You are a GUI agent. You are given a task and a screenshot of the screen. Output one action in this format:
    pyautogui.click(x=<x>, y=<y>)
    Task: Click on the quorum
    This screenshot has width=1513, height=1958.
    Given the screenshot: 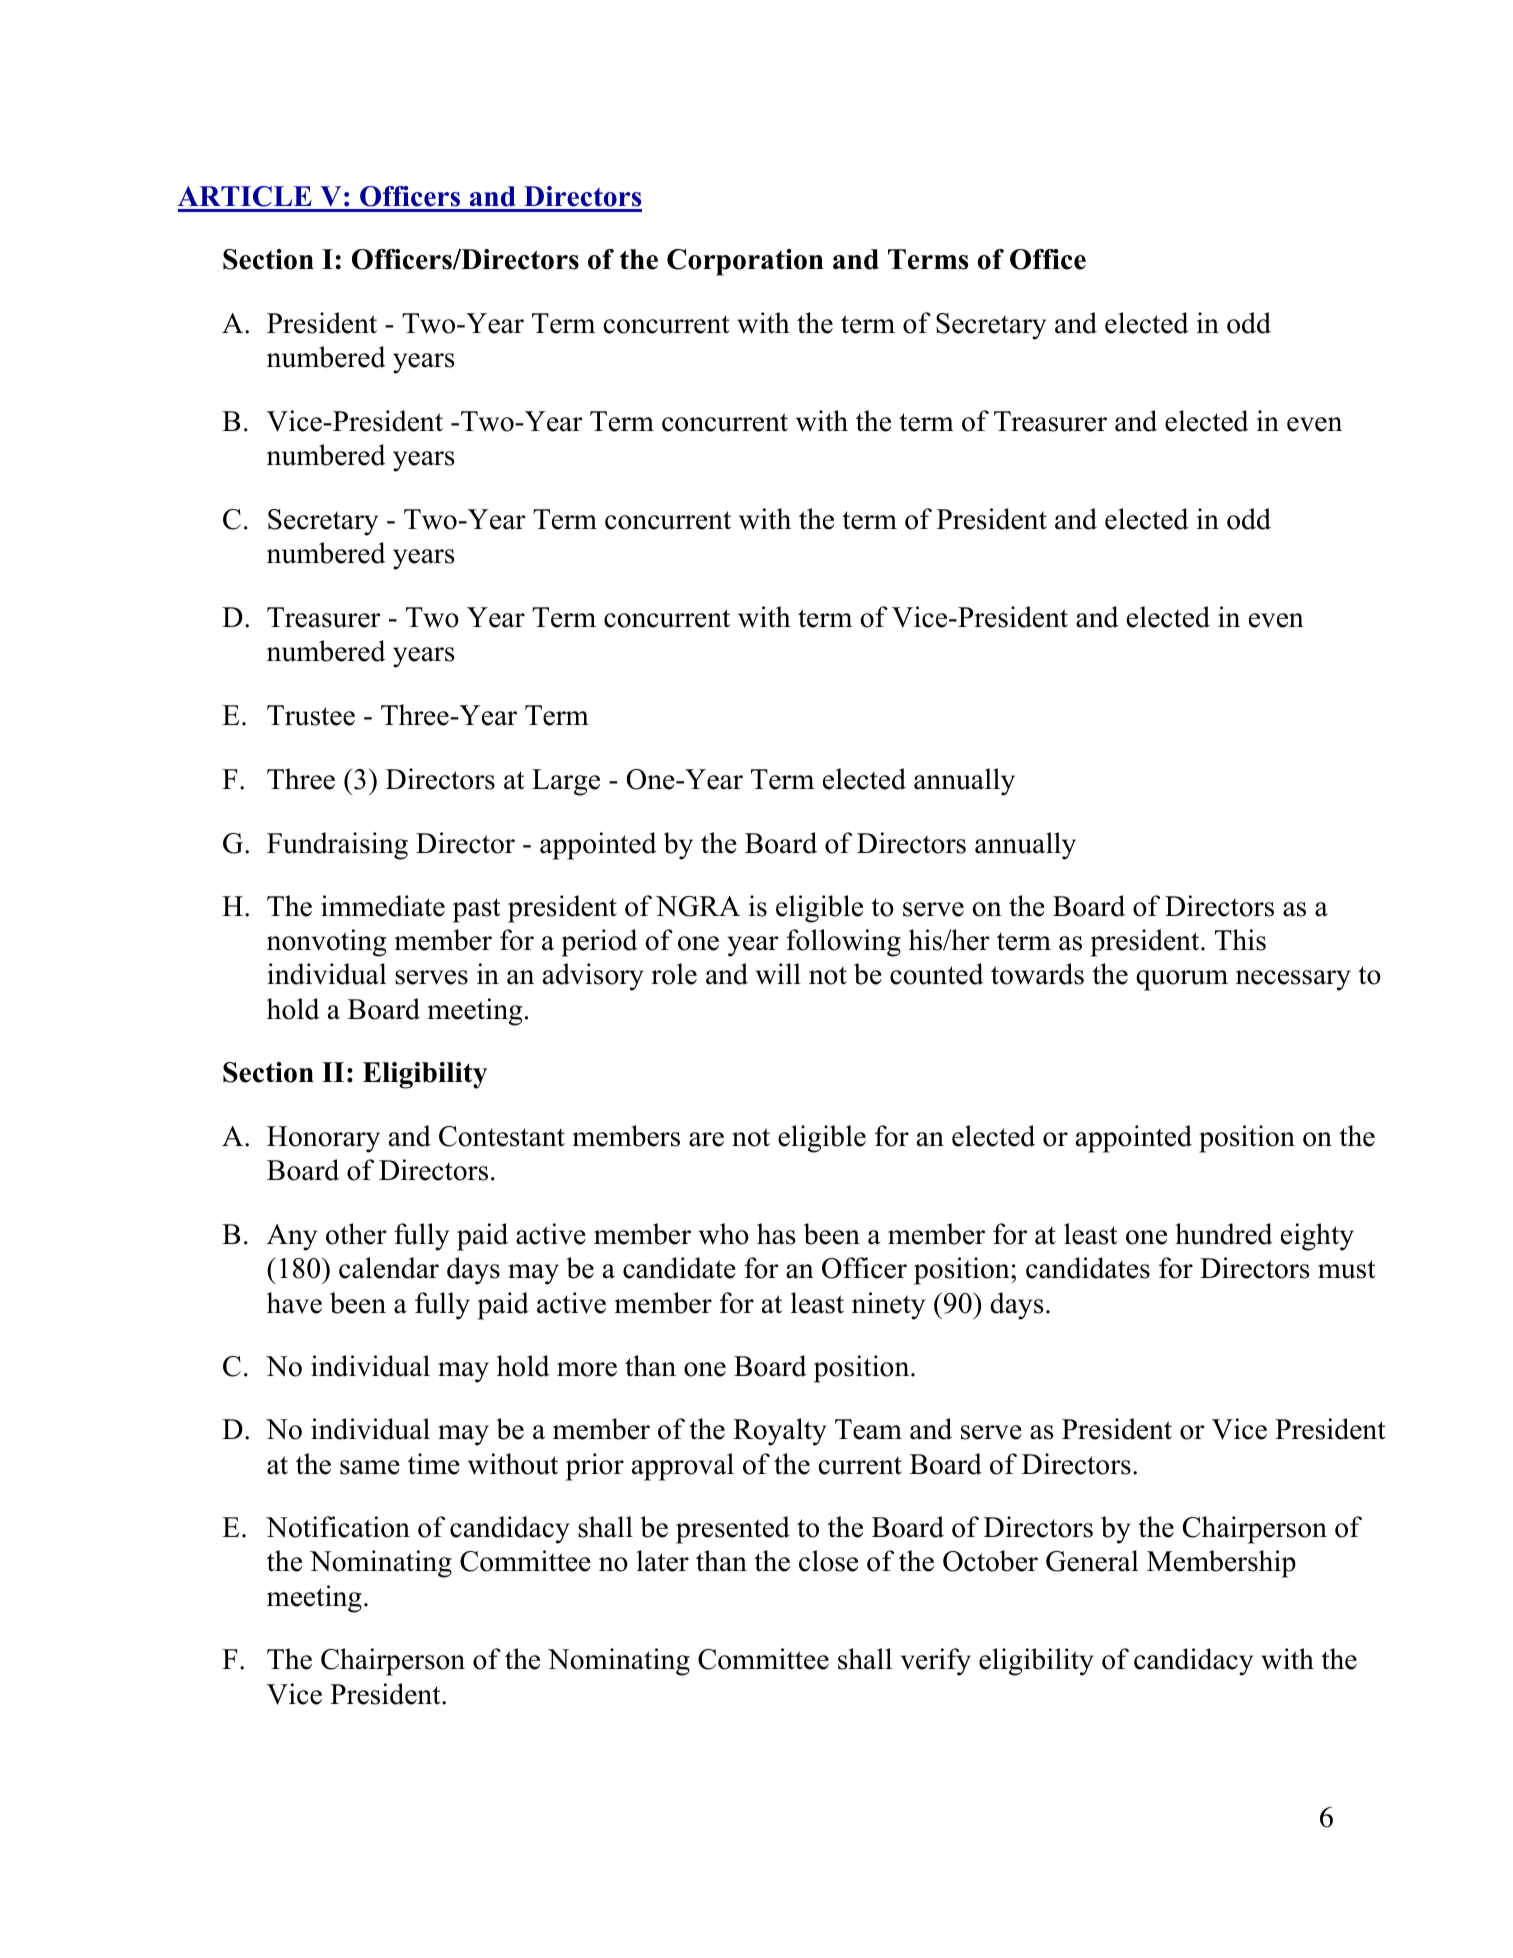 What is the action you would take?
    pyautogui.click(x=1182, y=980)
